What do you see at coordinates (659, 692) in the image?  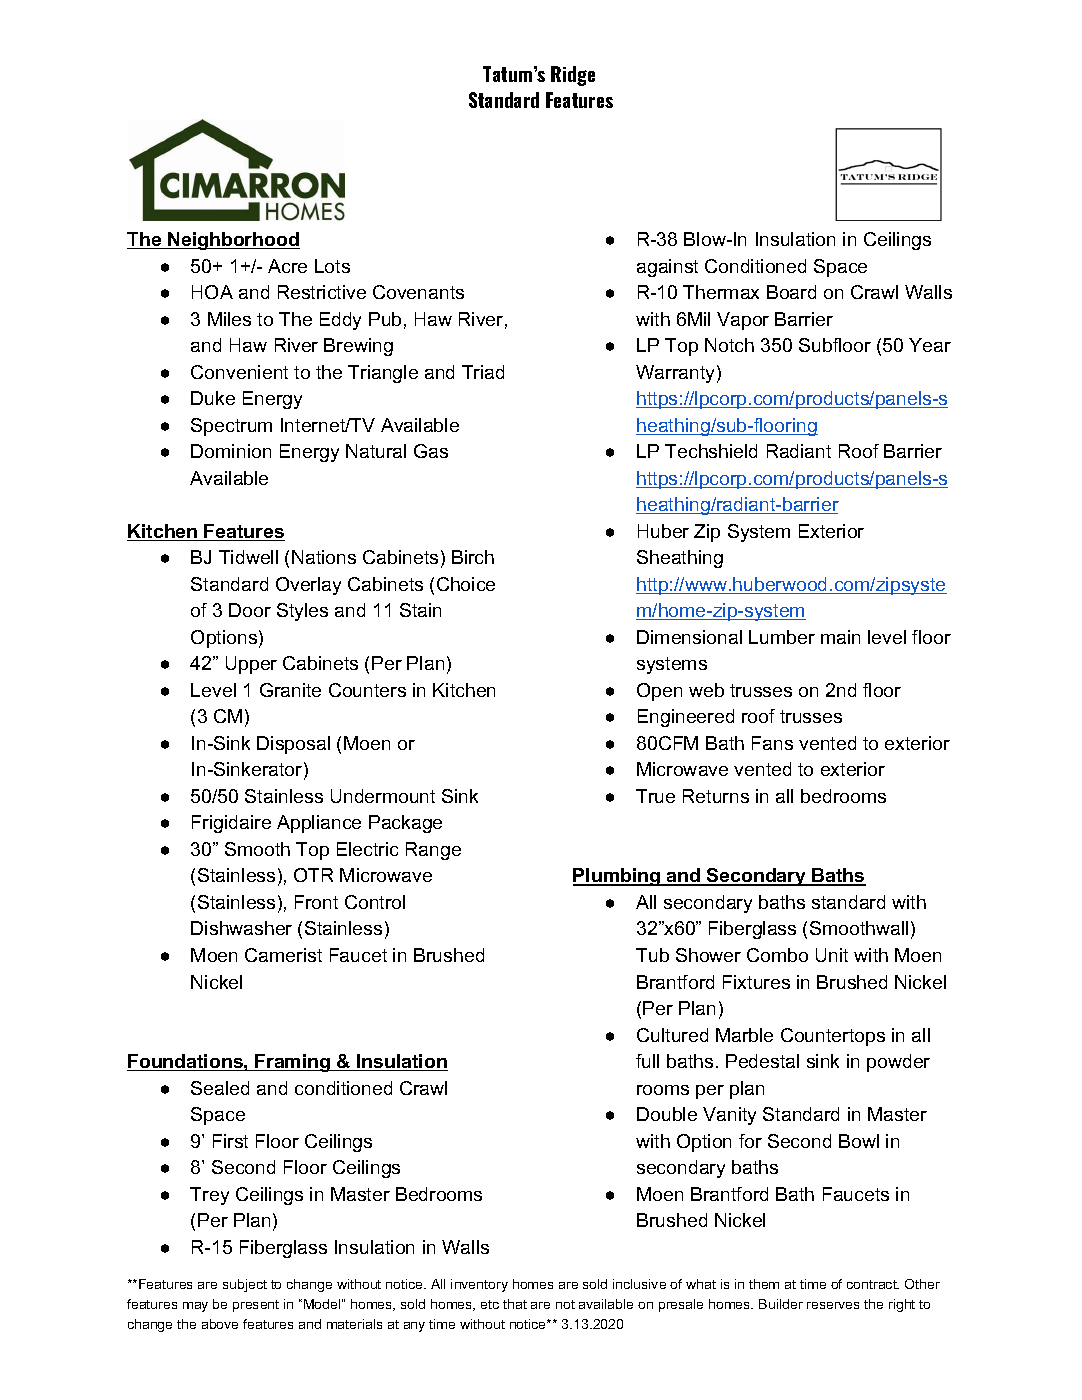 I see `Open` at bounding box center [659, 692].
